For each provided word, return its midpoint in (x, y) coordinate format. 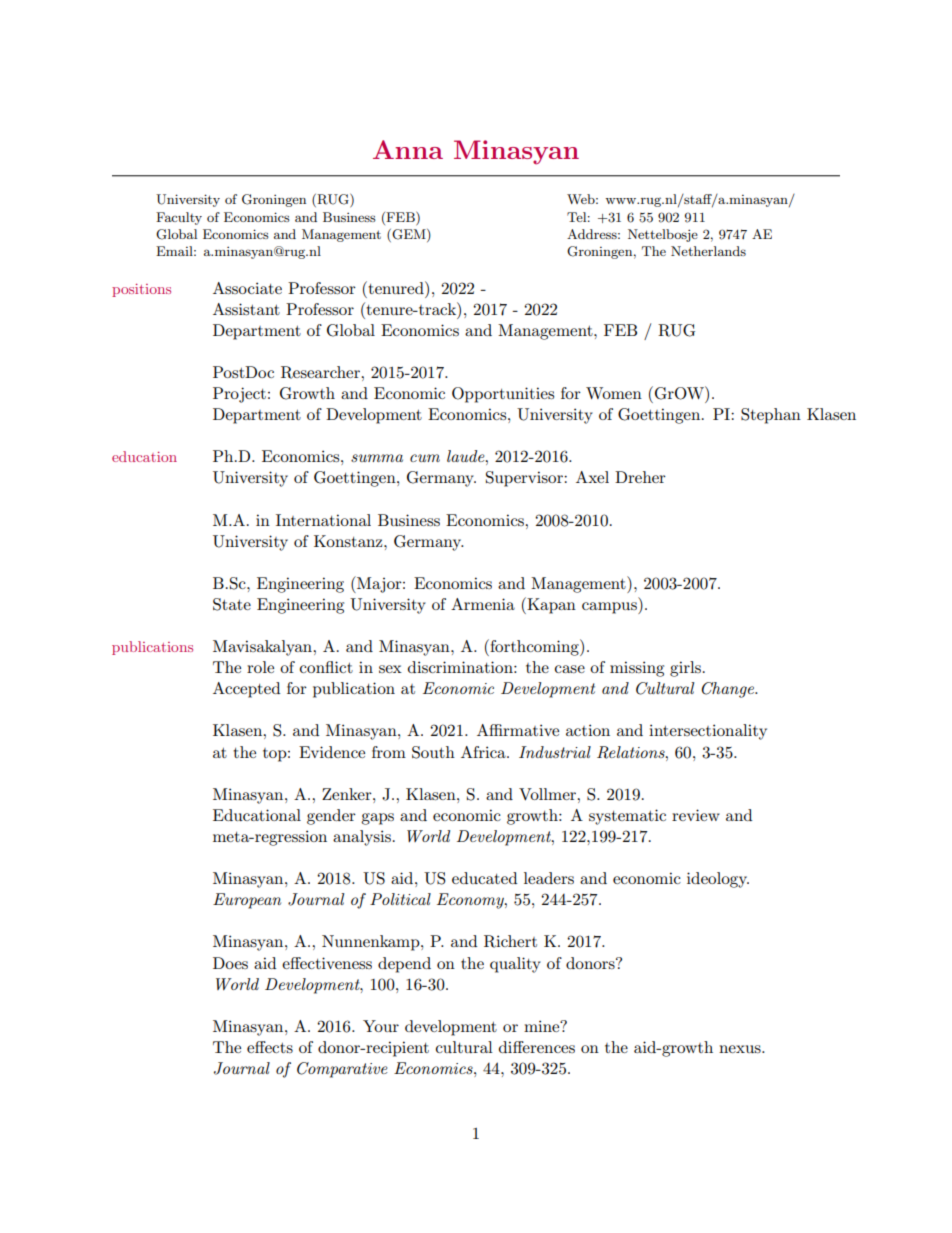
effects (270, 1047)
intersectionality (708, 732)
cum (425, 458)
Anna (408, 149)
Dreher (640, 477)
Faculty (179, 218)
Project (239, 395)
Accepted (246, 690)
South (433, 752)
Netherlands (708, 251)
